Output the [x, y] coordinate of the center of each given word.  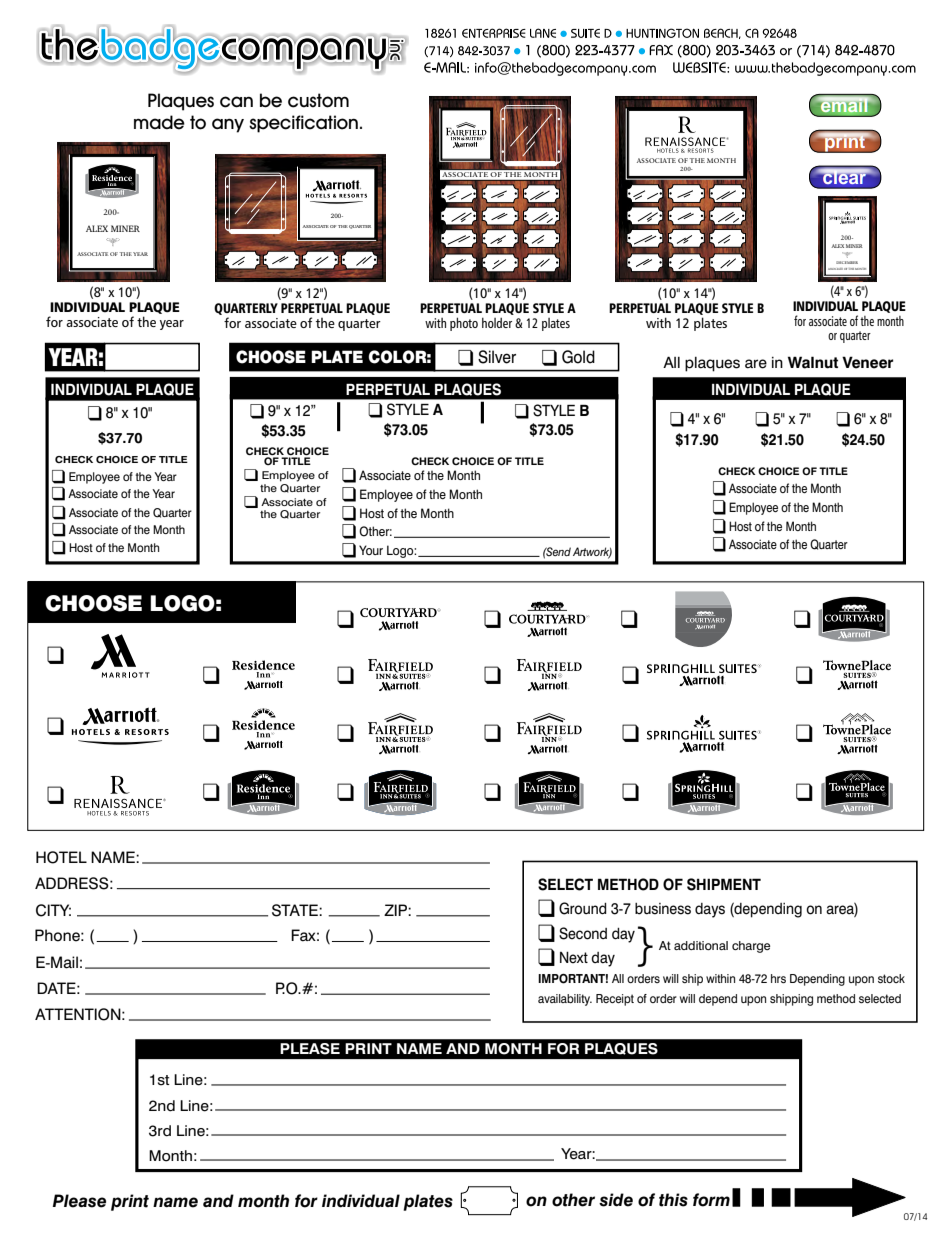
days [710, 910]
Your [371, 550]
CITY [53, 910]
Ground [583, 908]
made [159, 122]
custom [318, 100]
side [616, 1200]
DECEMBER [847, 262]
